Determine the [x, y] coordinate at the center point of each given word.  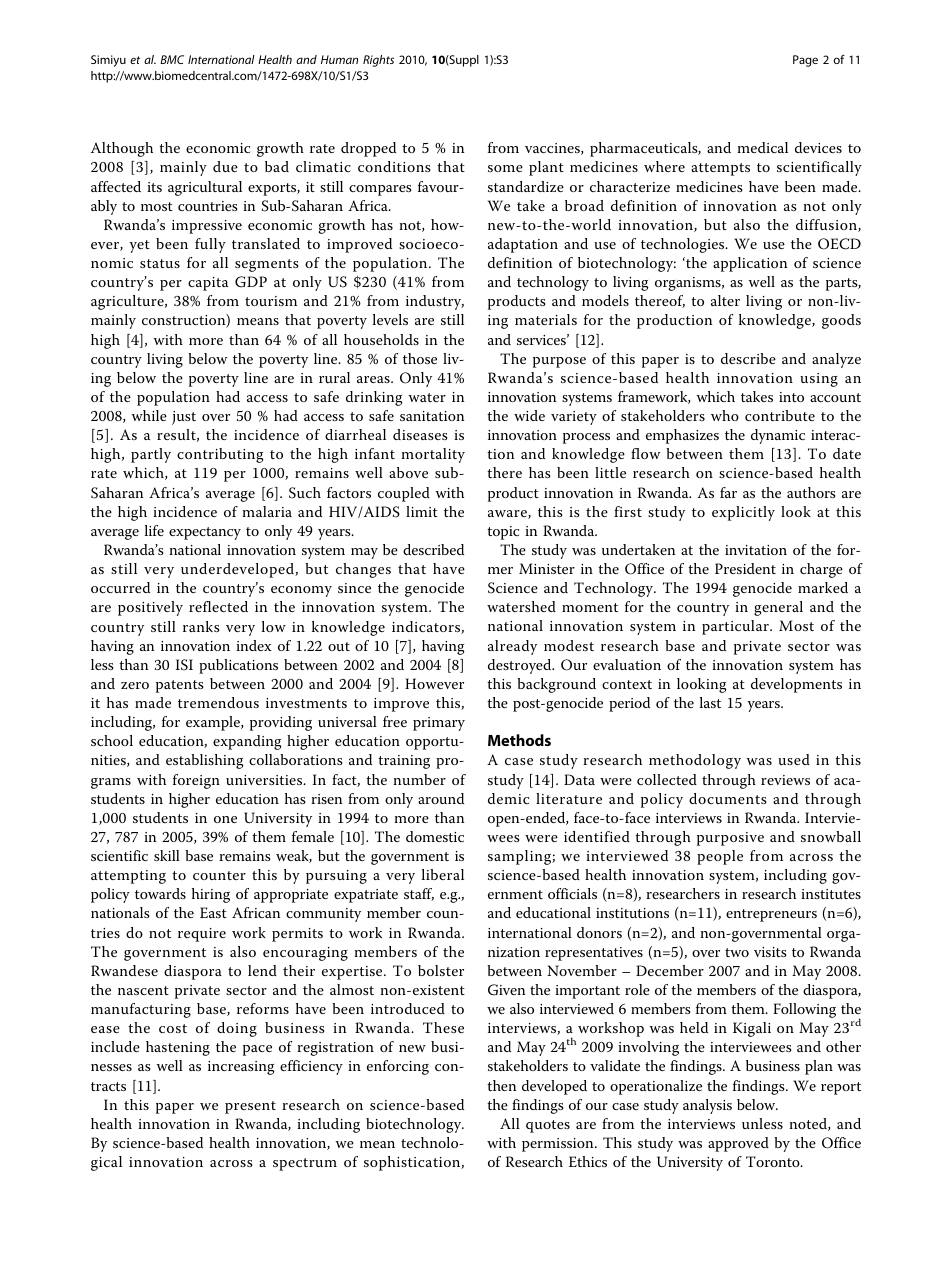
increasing [241, 1068]
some [505, 168]
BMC [172, 59]
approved [738, 1144]
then [501, 1085]
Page [805, 61]
